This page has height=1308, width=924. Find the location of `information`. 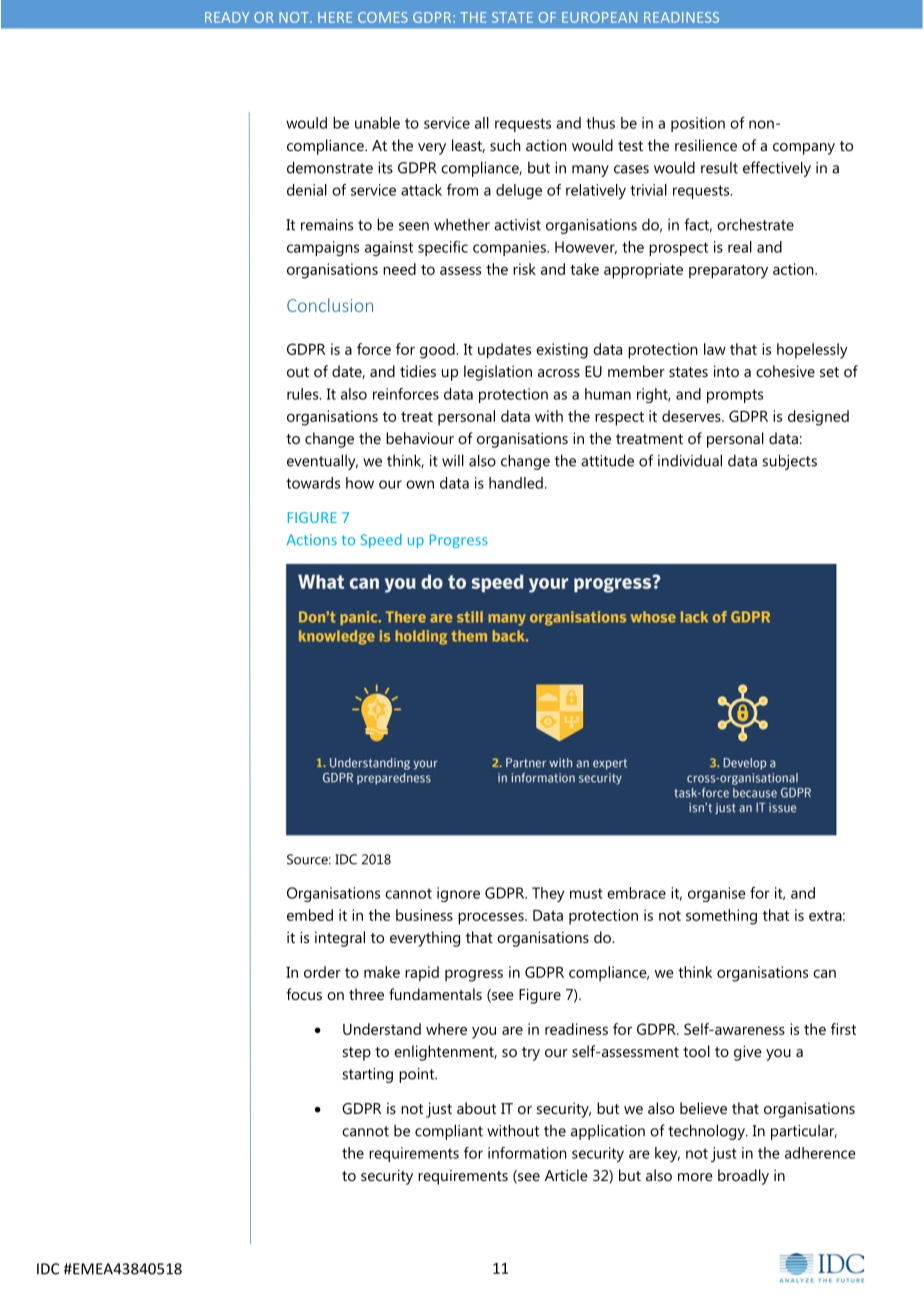

information is located at coordinates (527, 1153).
